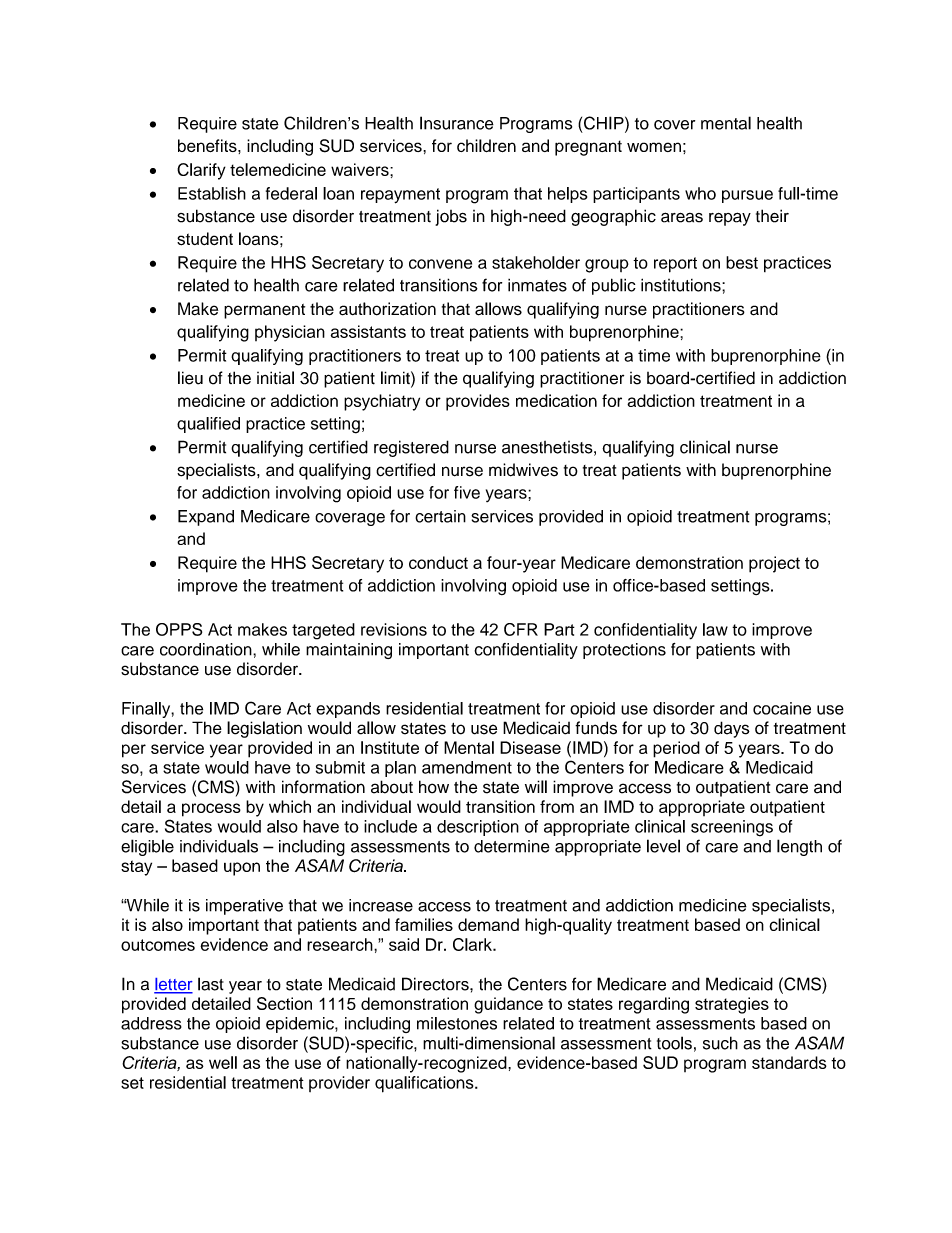  Describe the element at coordinates (774, 564) in the document. I see `project` at that location.
